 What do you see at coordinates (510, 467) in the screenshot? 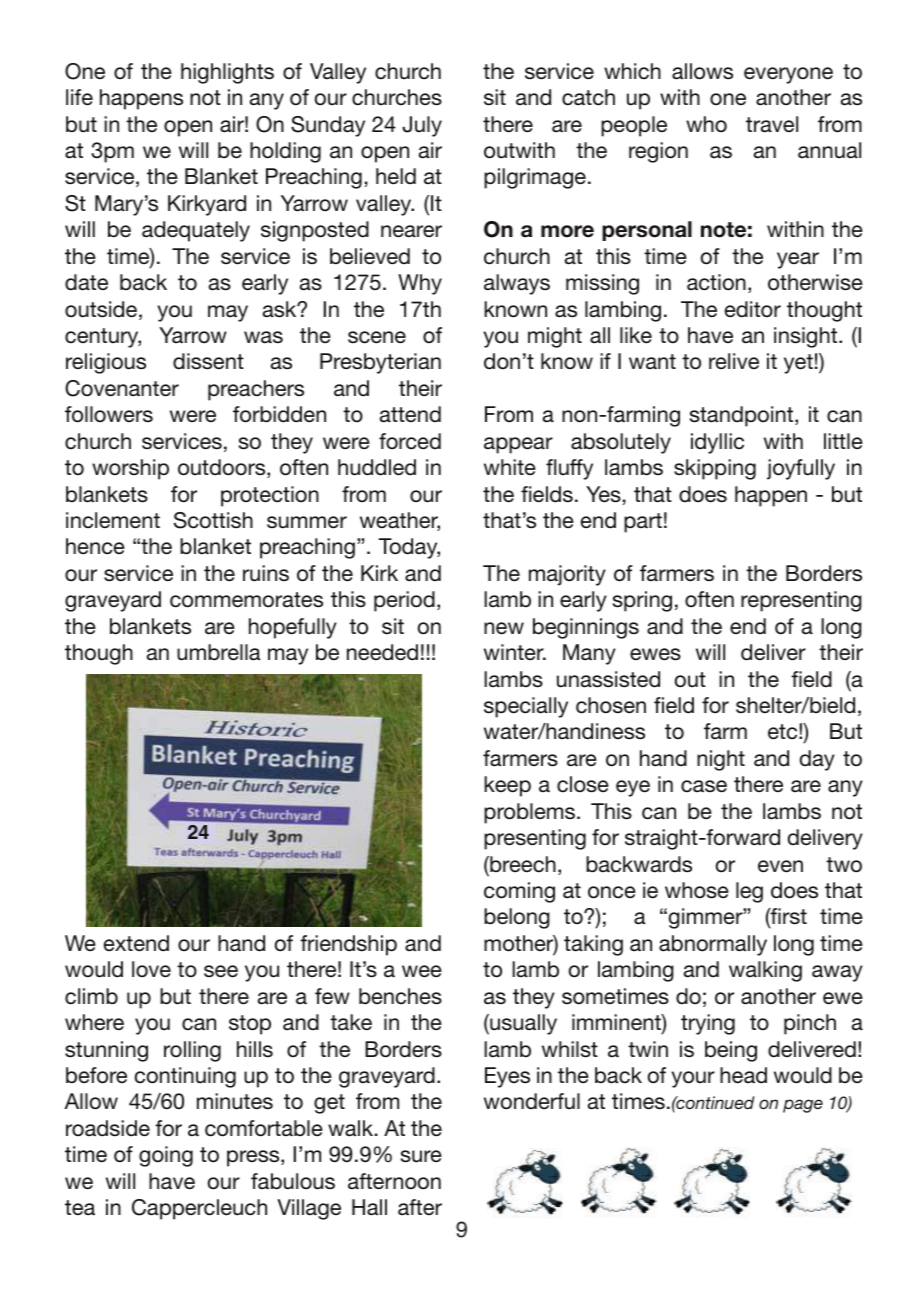
I see `white` at bounding box center [510, 467].
